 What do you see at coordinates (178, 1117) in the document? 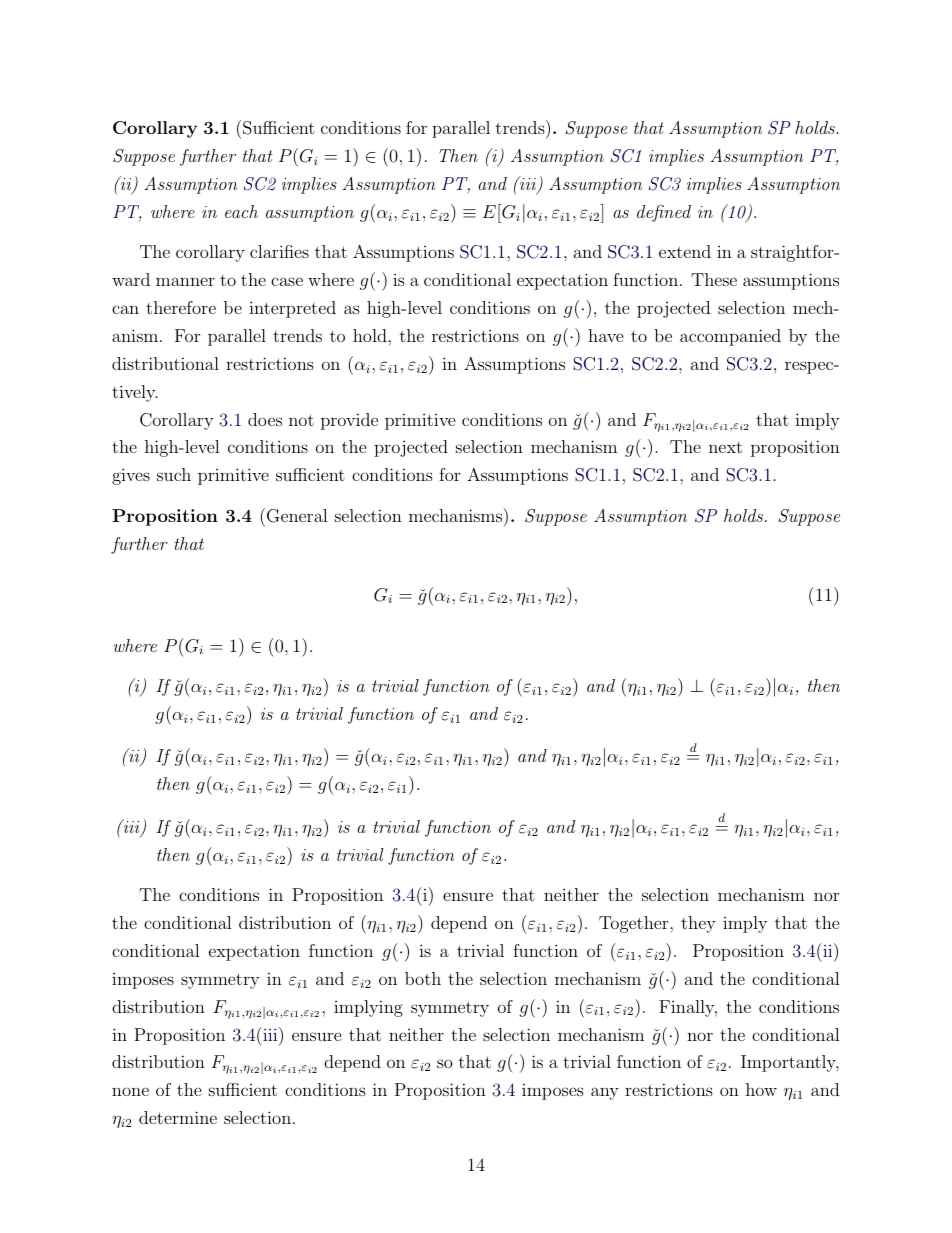
I see `determine` at bounding box center [178, 1117].
